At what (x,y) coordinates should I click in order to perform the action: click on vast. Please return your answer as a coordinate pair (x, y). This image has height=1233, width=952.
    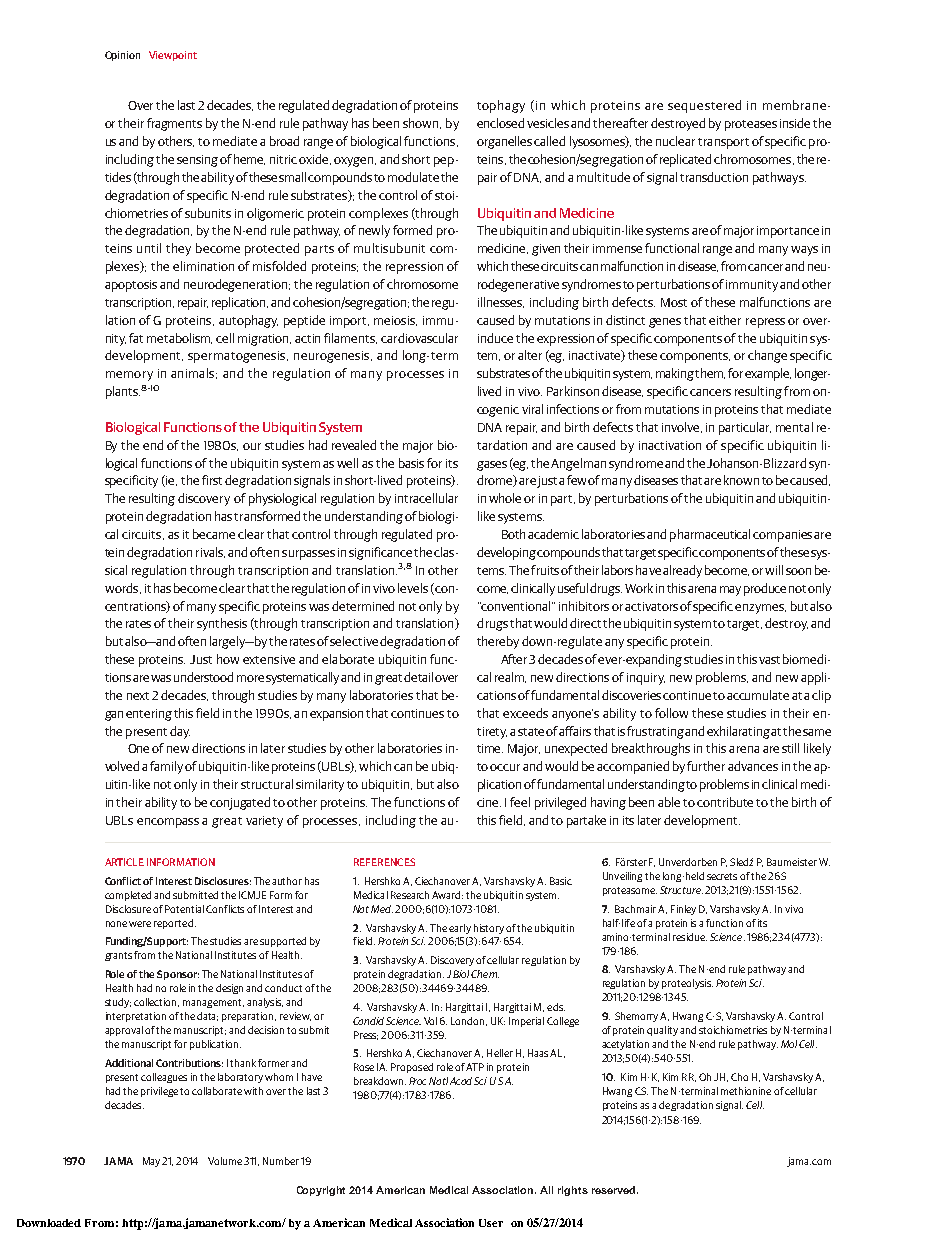
    Looking at the image, I should click on (769, 660).
